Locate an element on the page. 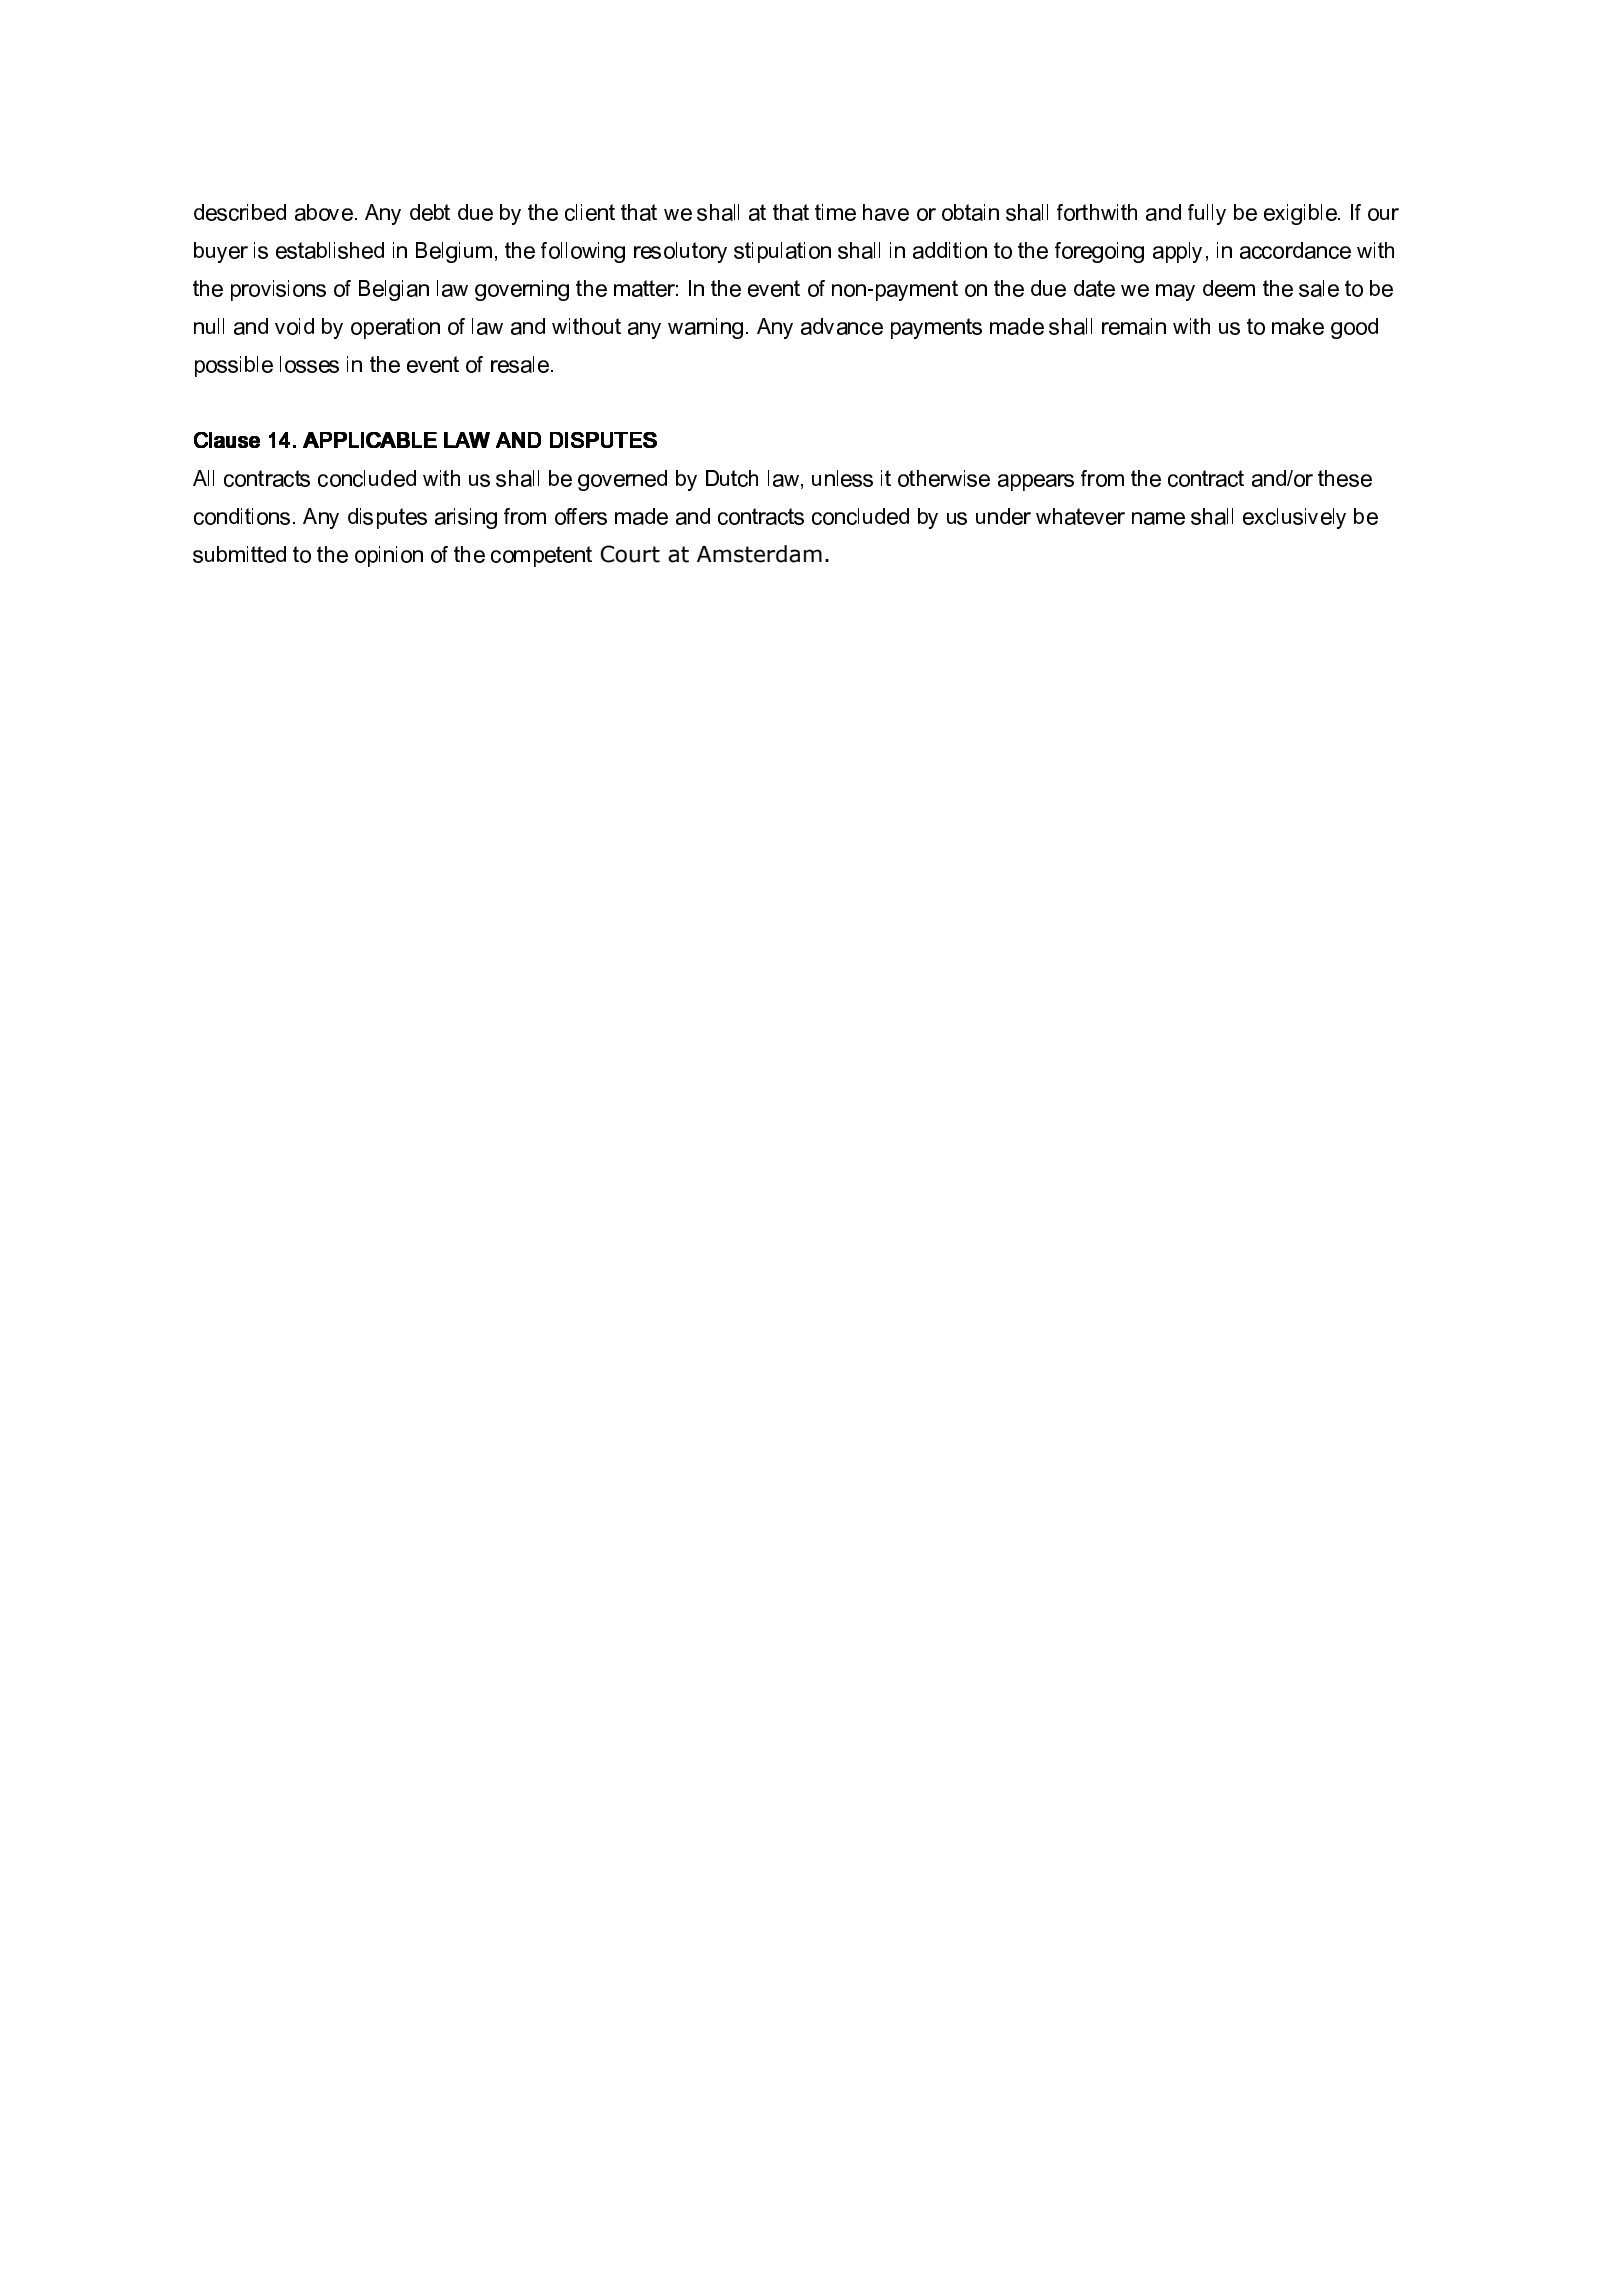 The height and width of the page is (2291, 1619). time is located at coordinates (835, 212).
